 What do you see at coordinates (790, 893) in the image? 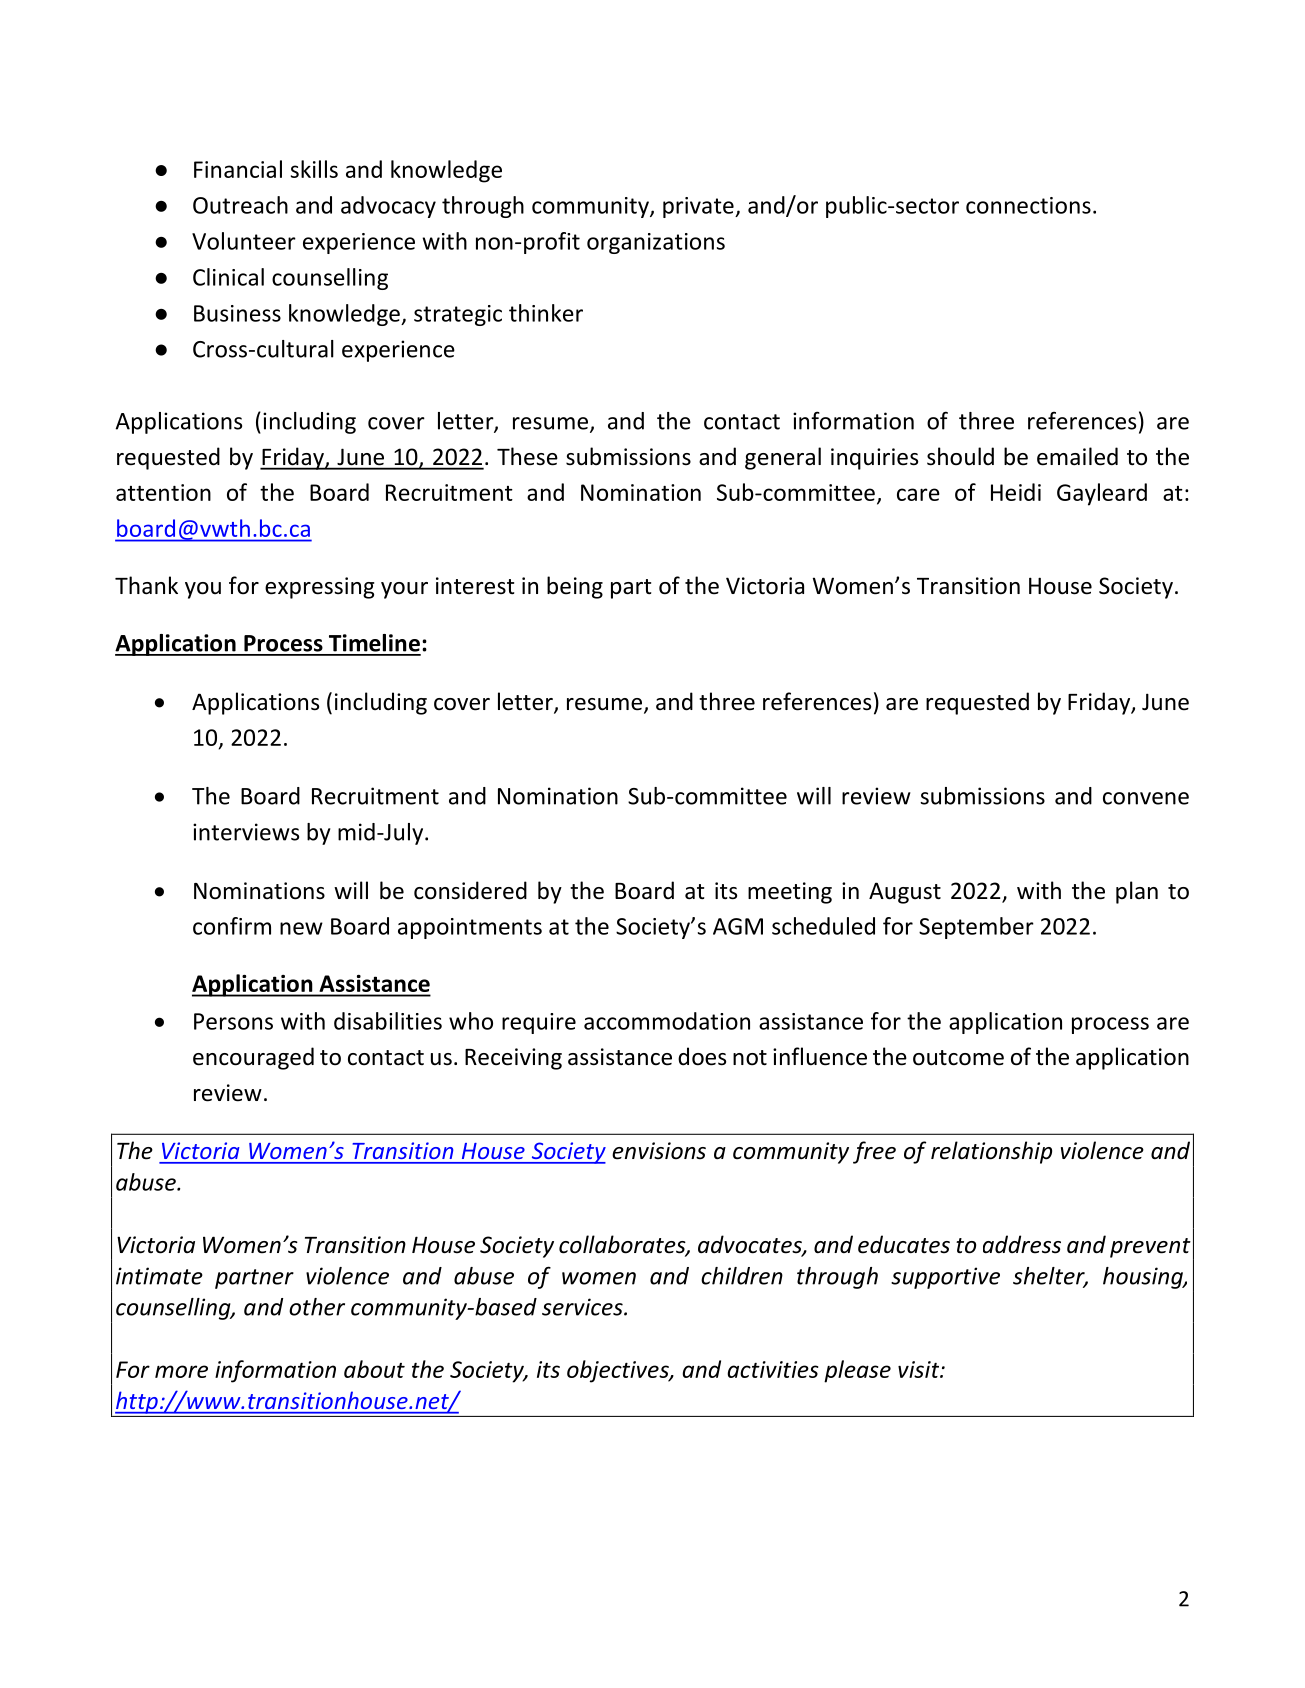
I see `meeting` at bounding box center [790, 893].
